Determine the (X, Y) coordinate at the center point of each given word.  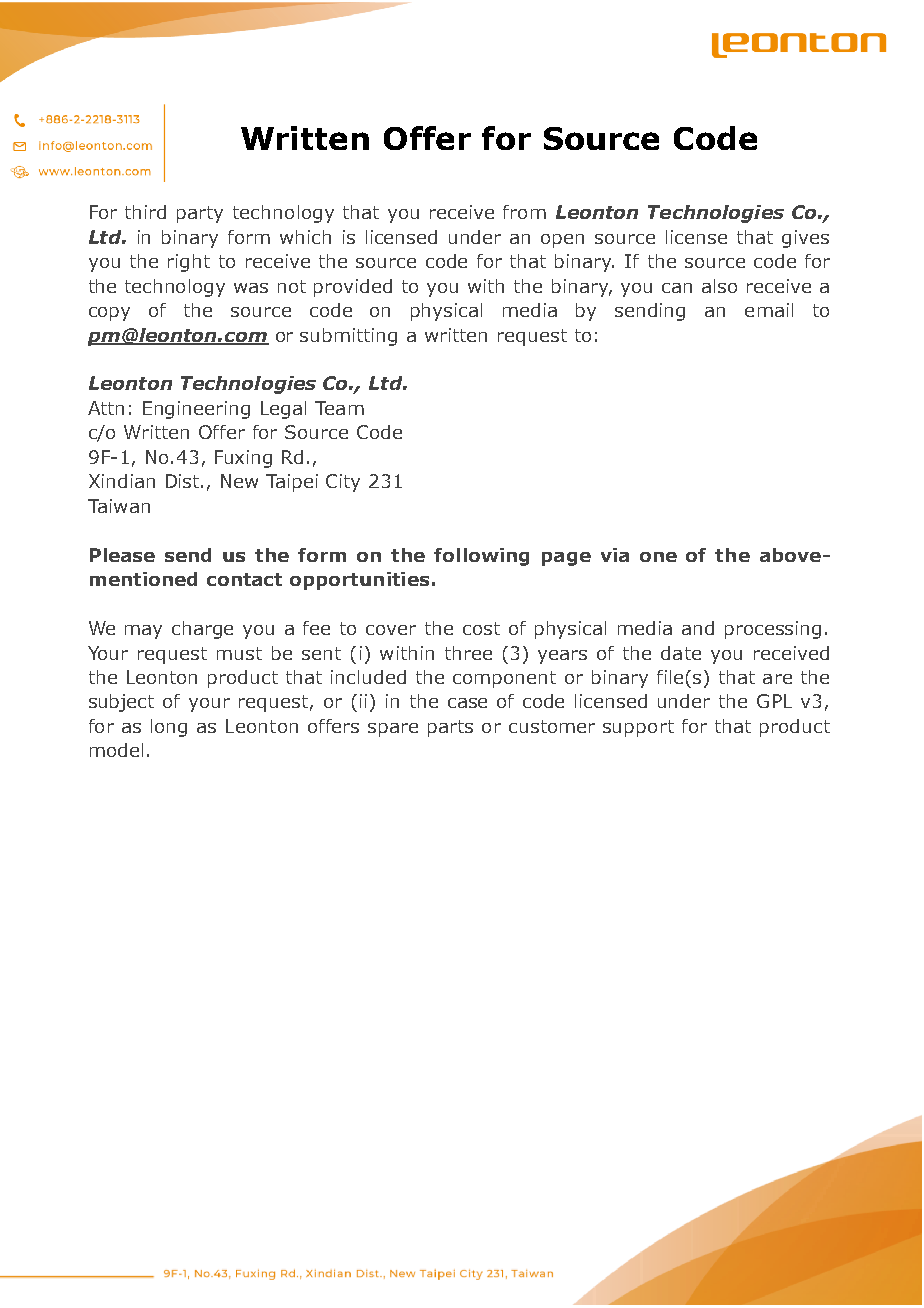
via (615, 555)
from (524, 212)
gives (805, 239)
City (343, 483)
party (200, 214)
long (169, 728)
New (239, 481)
